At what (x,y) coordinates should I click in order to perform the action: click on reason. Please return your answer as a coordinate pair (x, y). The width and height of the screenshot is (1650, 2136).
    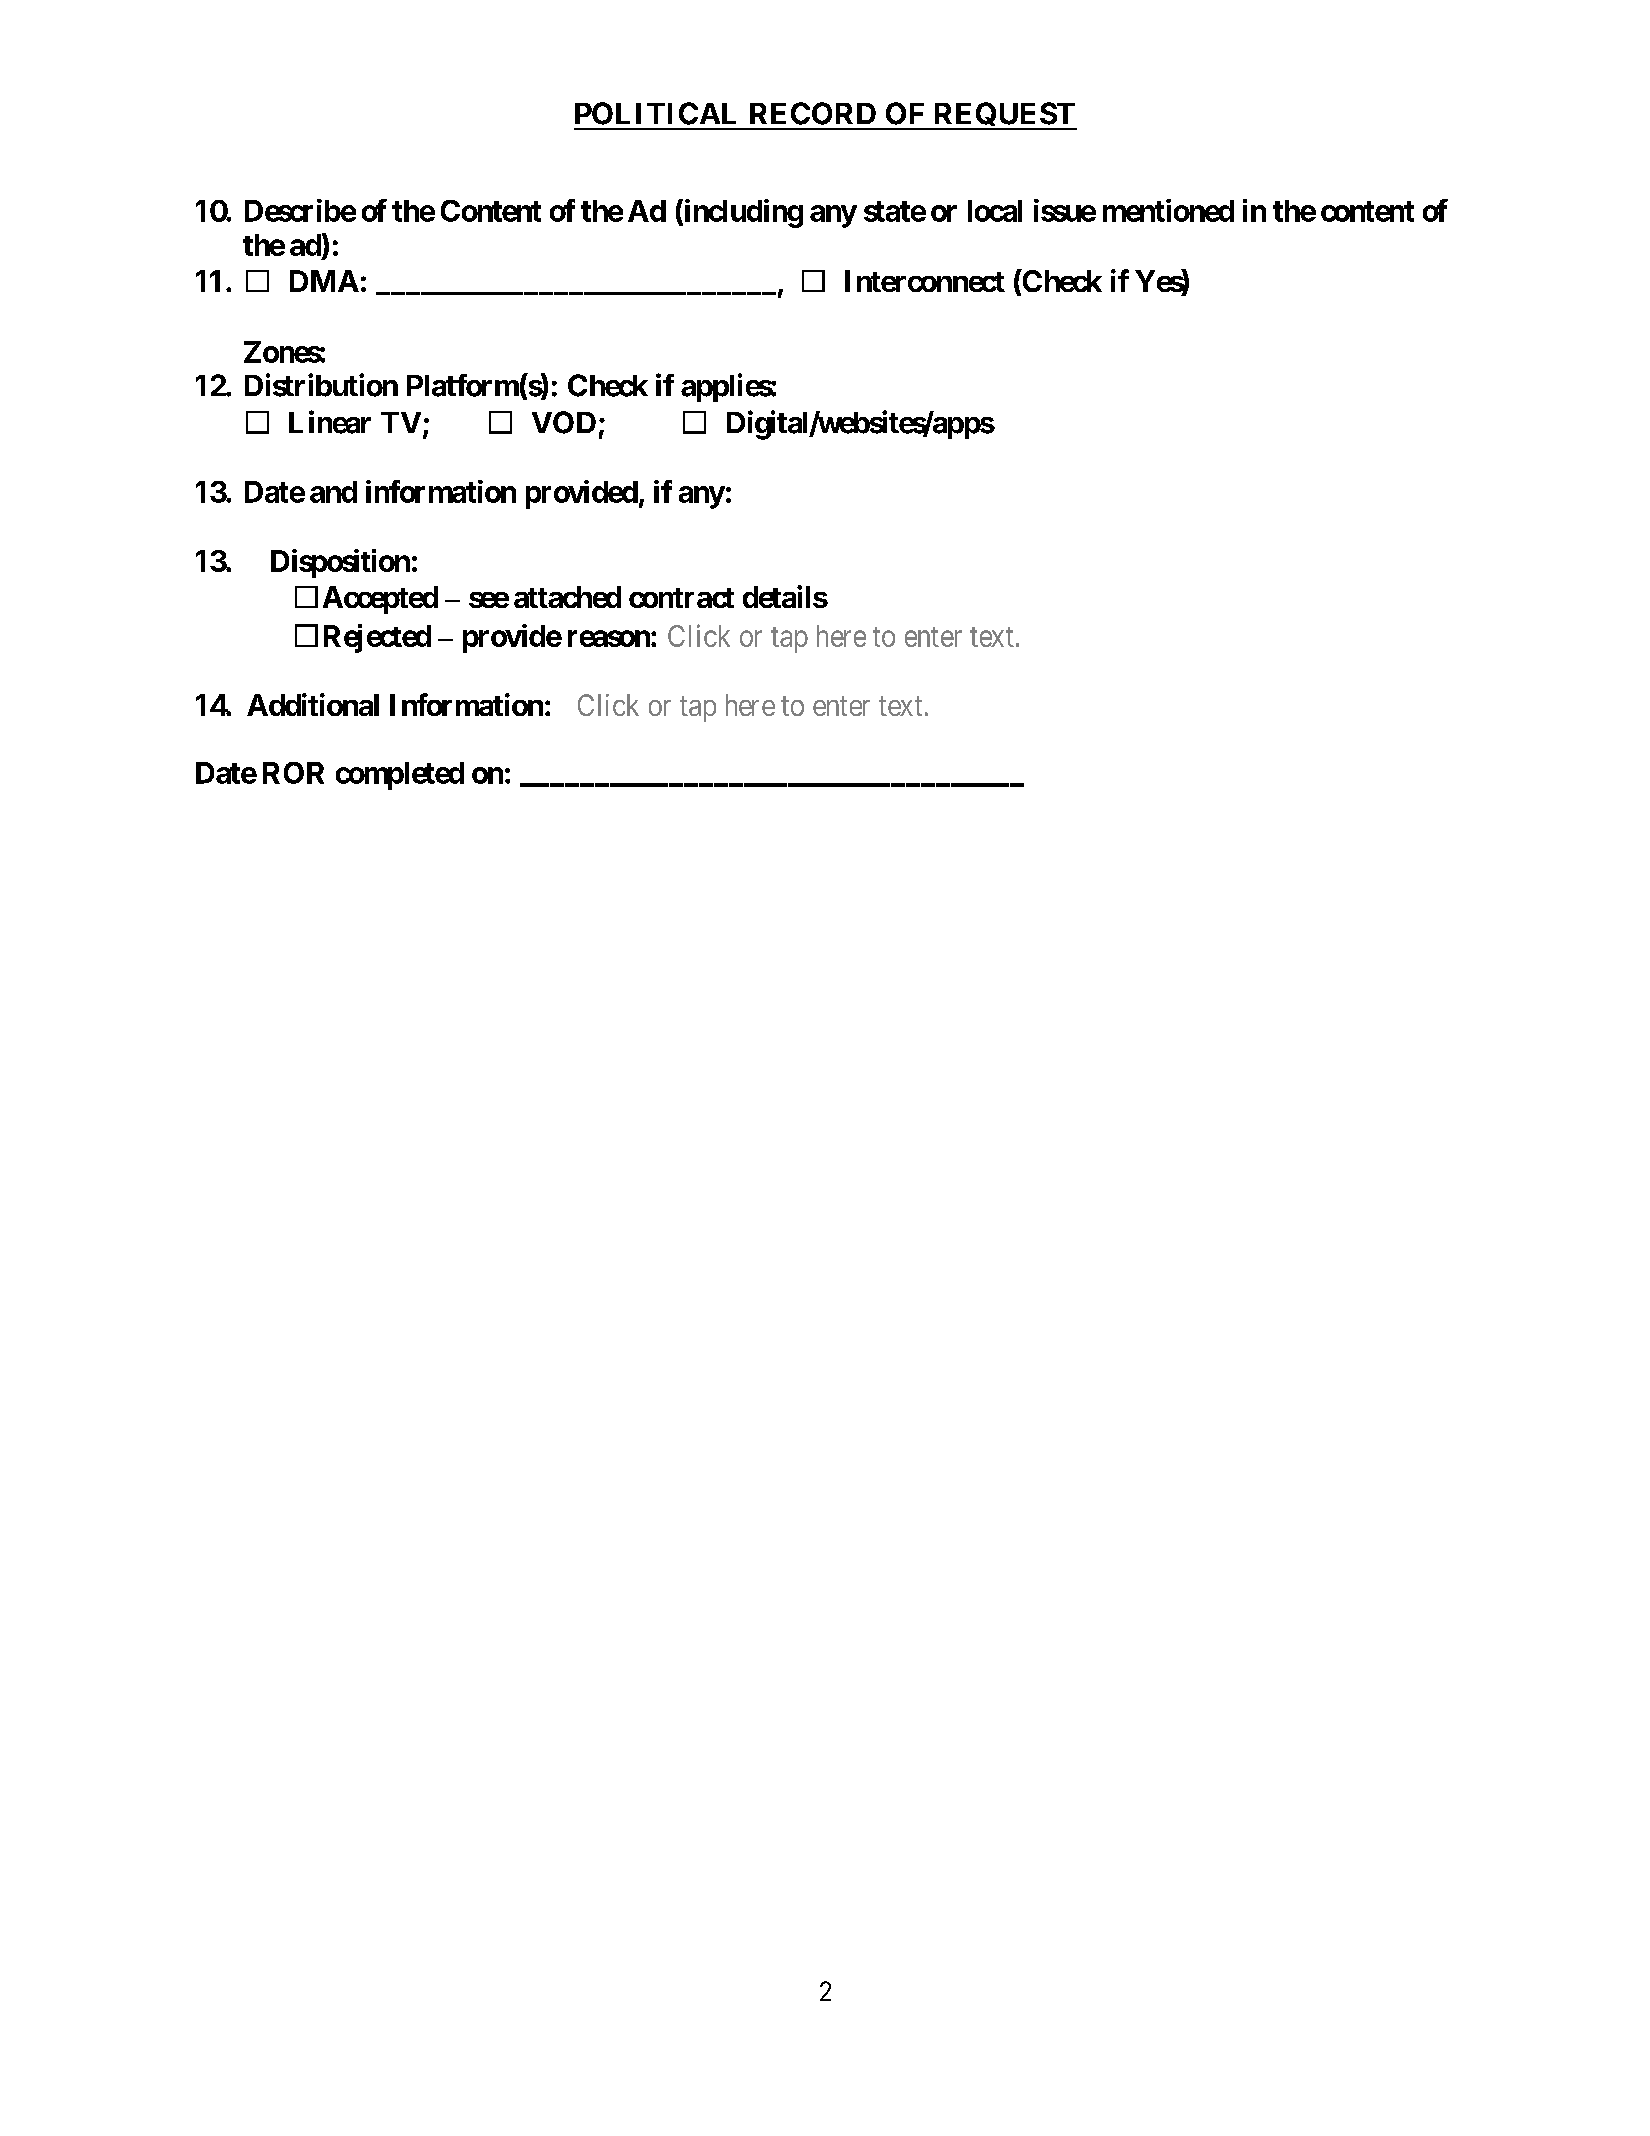
    Looking at the image, I should click on (610, 638).
